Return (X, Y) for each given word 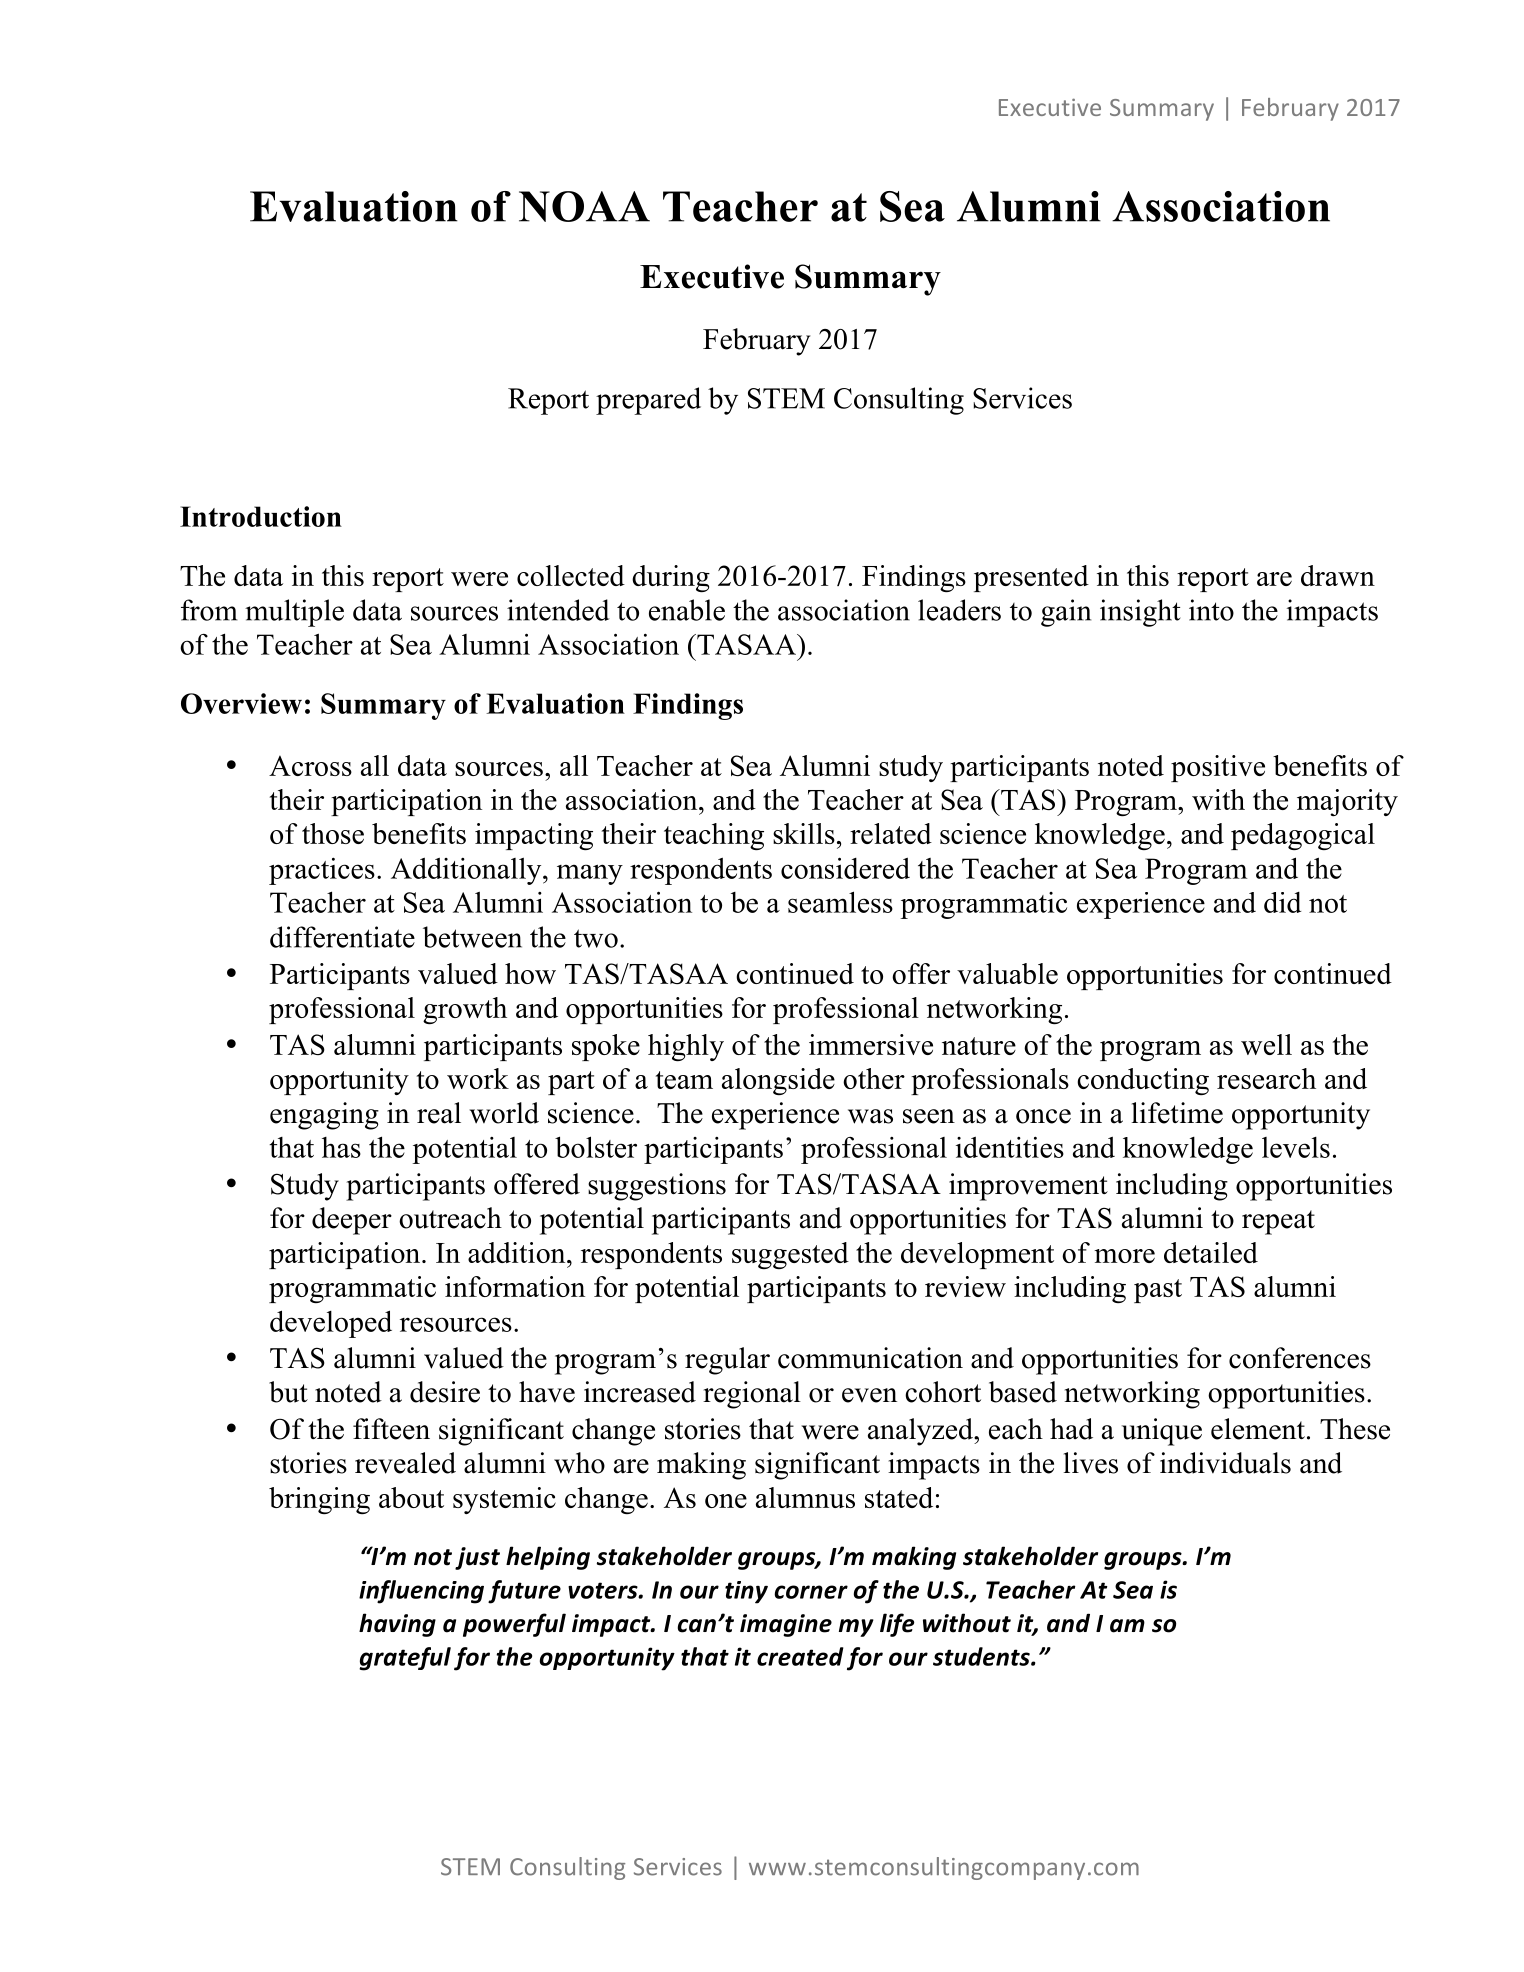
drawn (1338, 575)
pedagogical (1303, 836)
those (333, 833)
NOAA (584, 206)
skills (804, 833)
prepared (648, 401)
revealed (405, 1463)
